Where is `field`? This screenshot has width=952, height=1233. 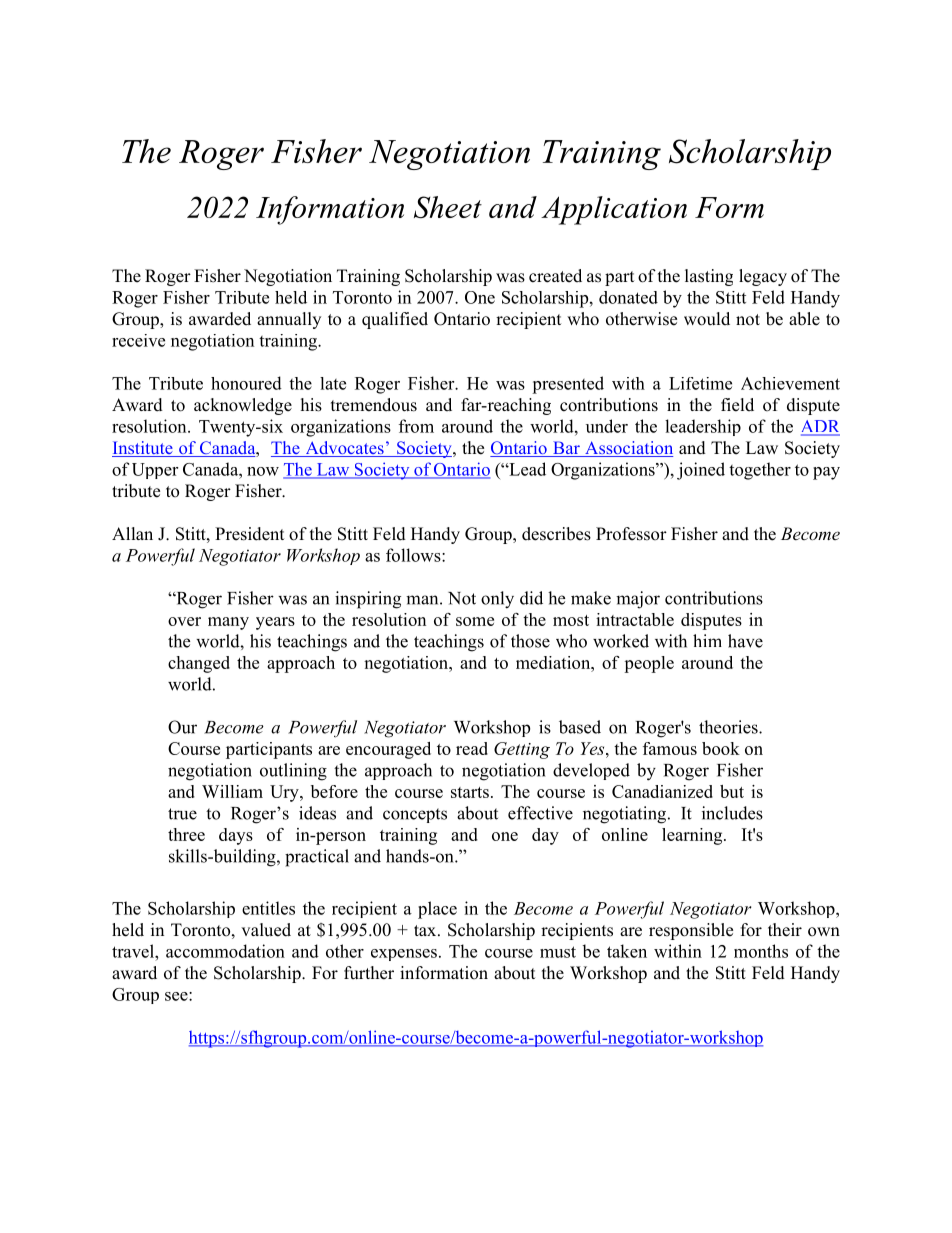 field is located at coordinates (737, 405).
